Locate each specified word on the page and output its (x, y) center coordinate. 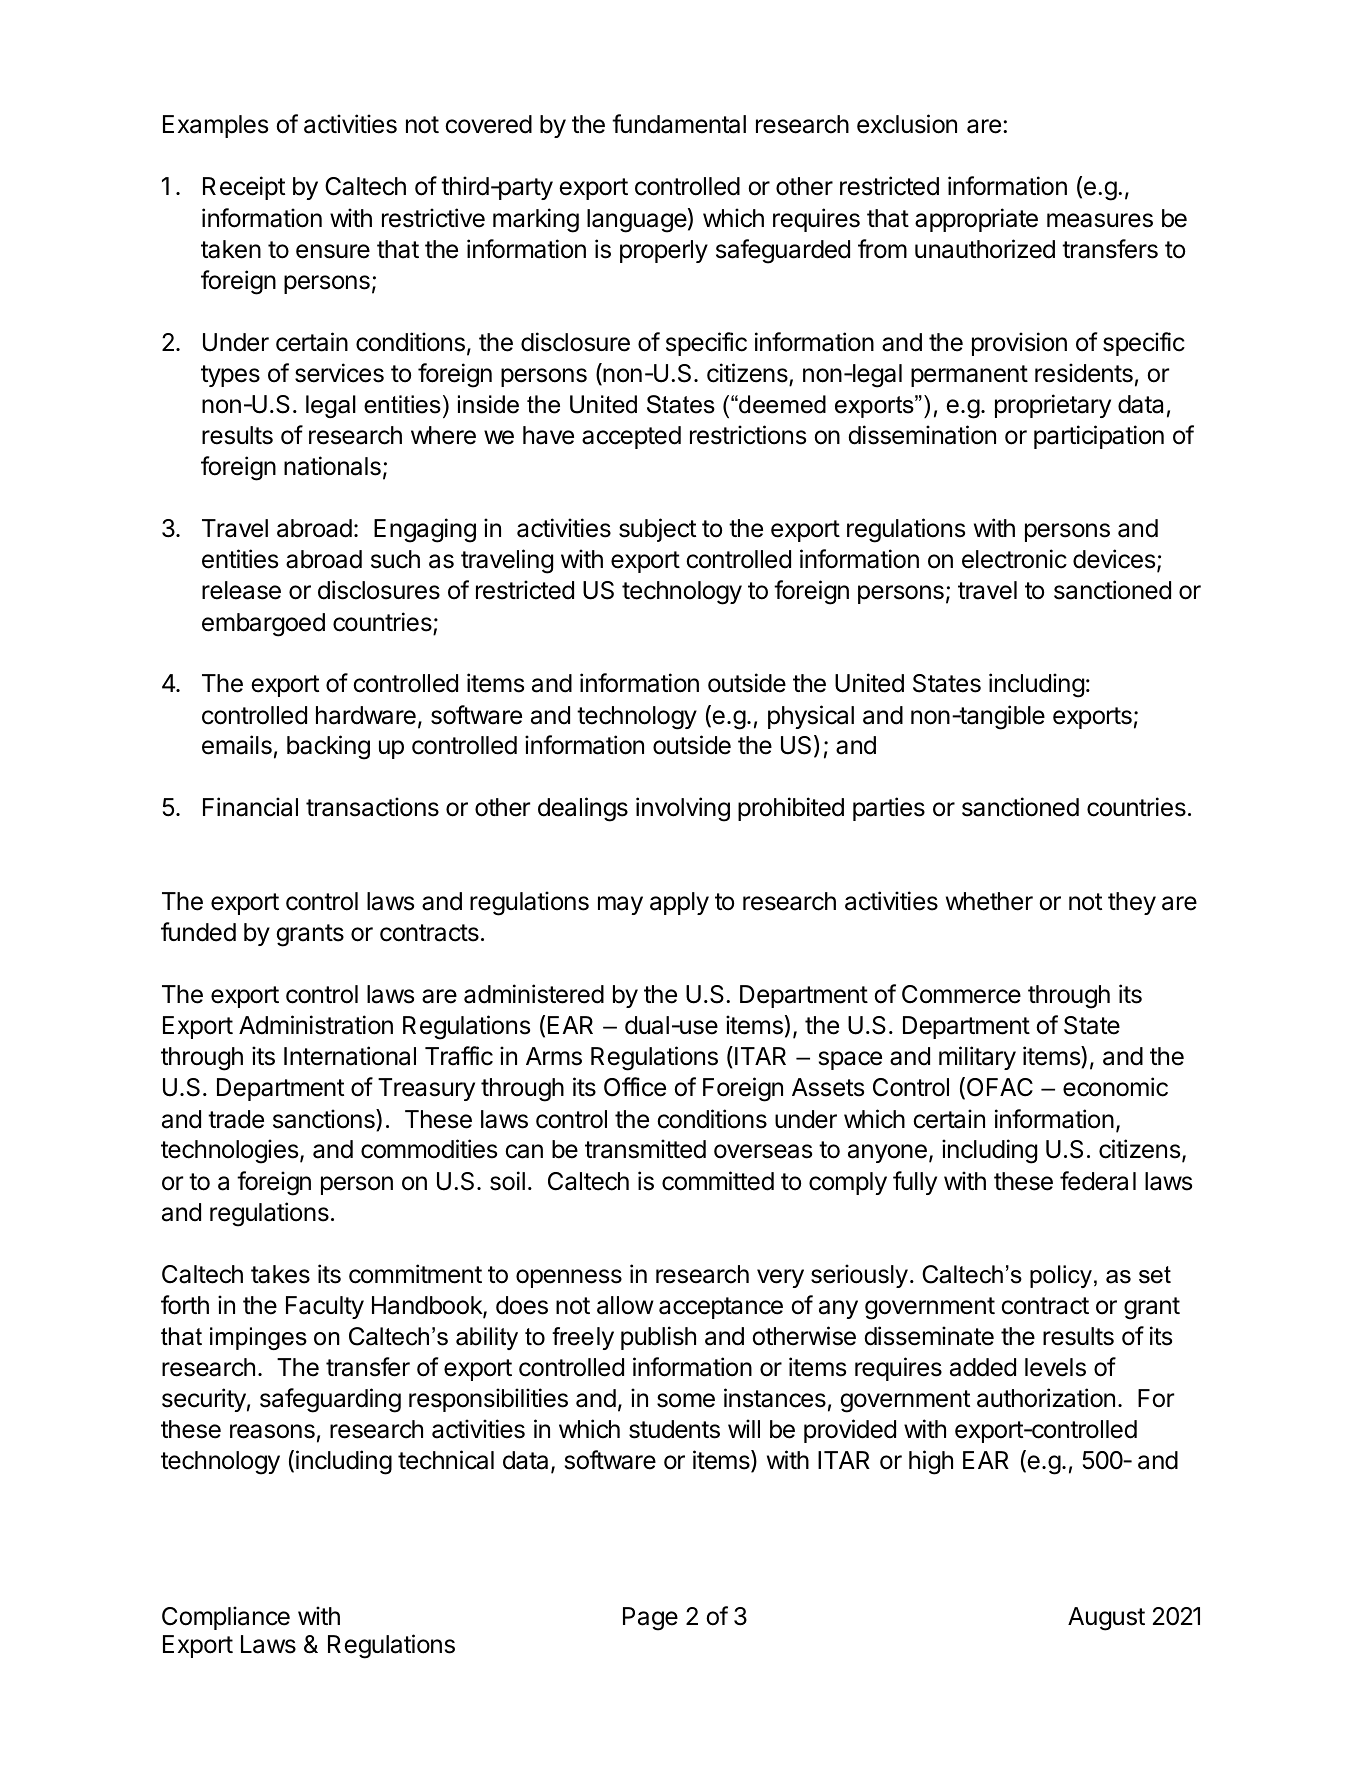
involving (683, 809)
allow (625, 1305)
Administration (316, 1025)
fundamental (679, 124)
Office (635, 1087)
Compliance (226, 1618)
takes (280, 1274)
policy (1061, 1276)
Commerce (961, 994)
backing (328, 747)
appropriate (976, 220)
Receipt (244, 188)
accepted (631, 437)
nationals (332, 466)
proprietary (1053, 406)
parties (889, 809)
